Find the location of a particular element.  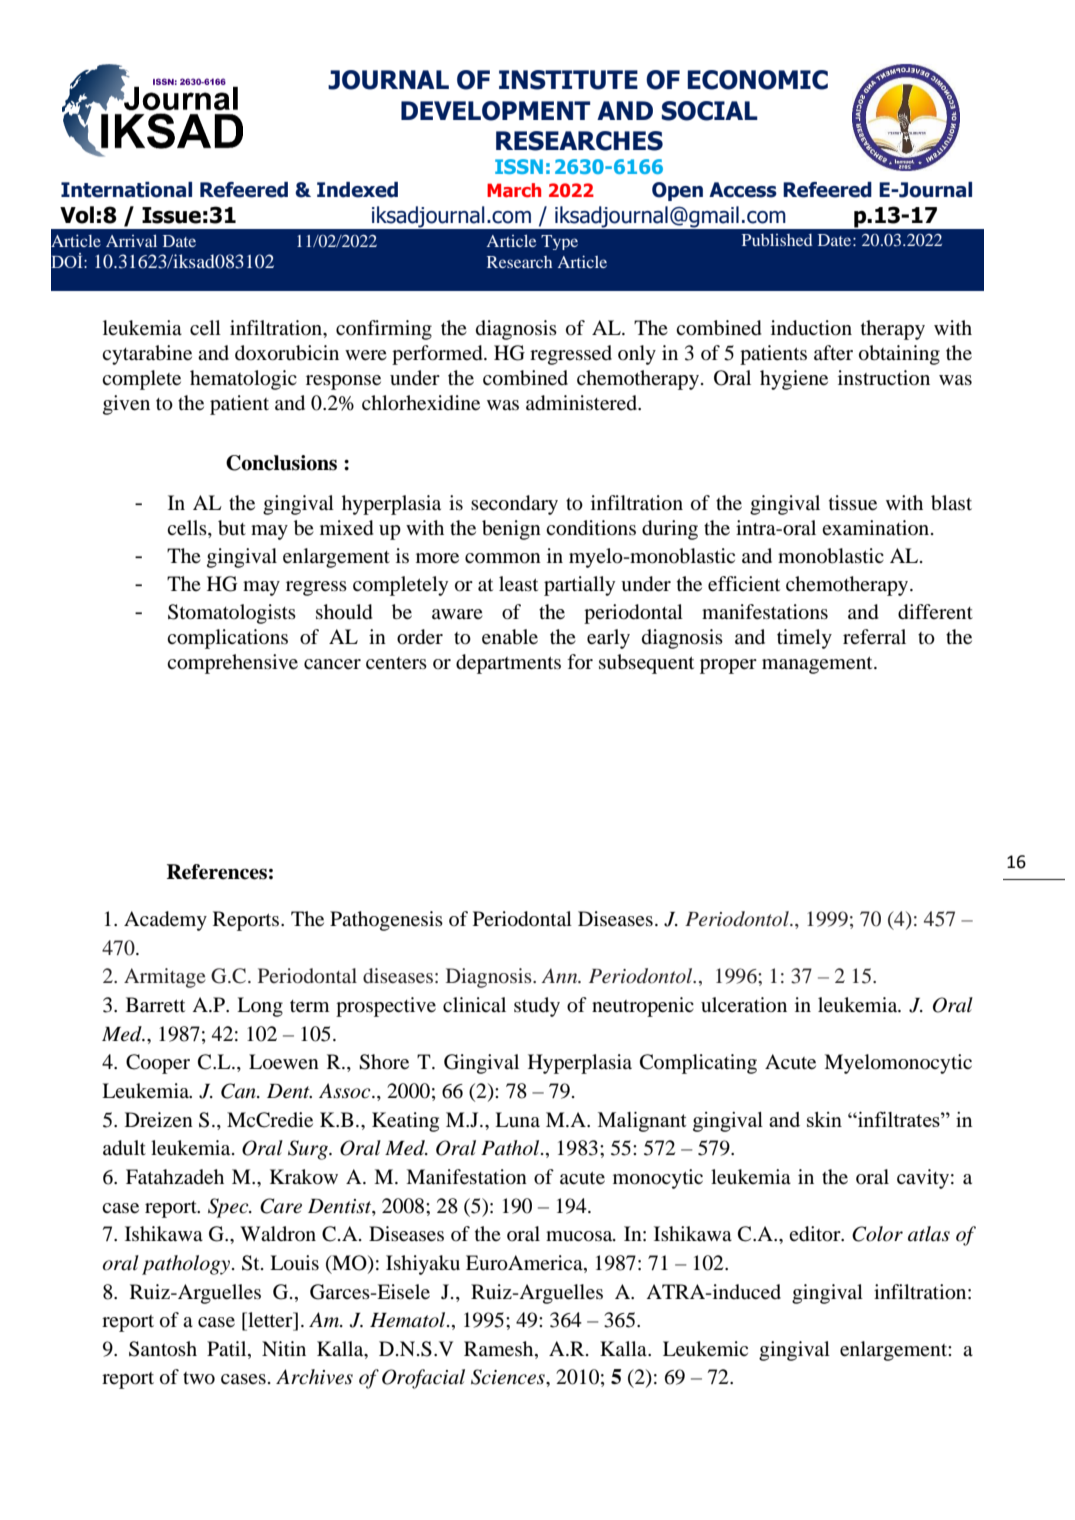

Ramesh is located at coordinates (500, 1350).
